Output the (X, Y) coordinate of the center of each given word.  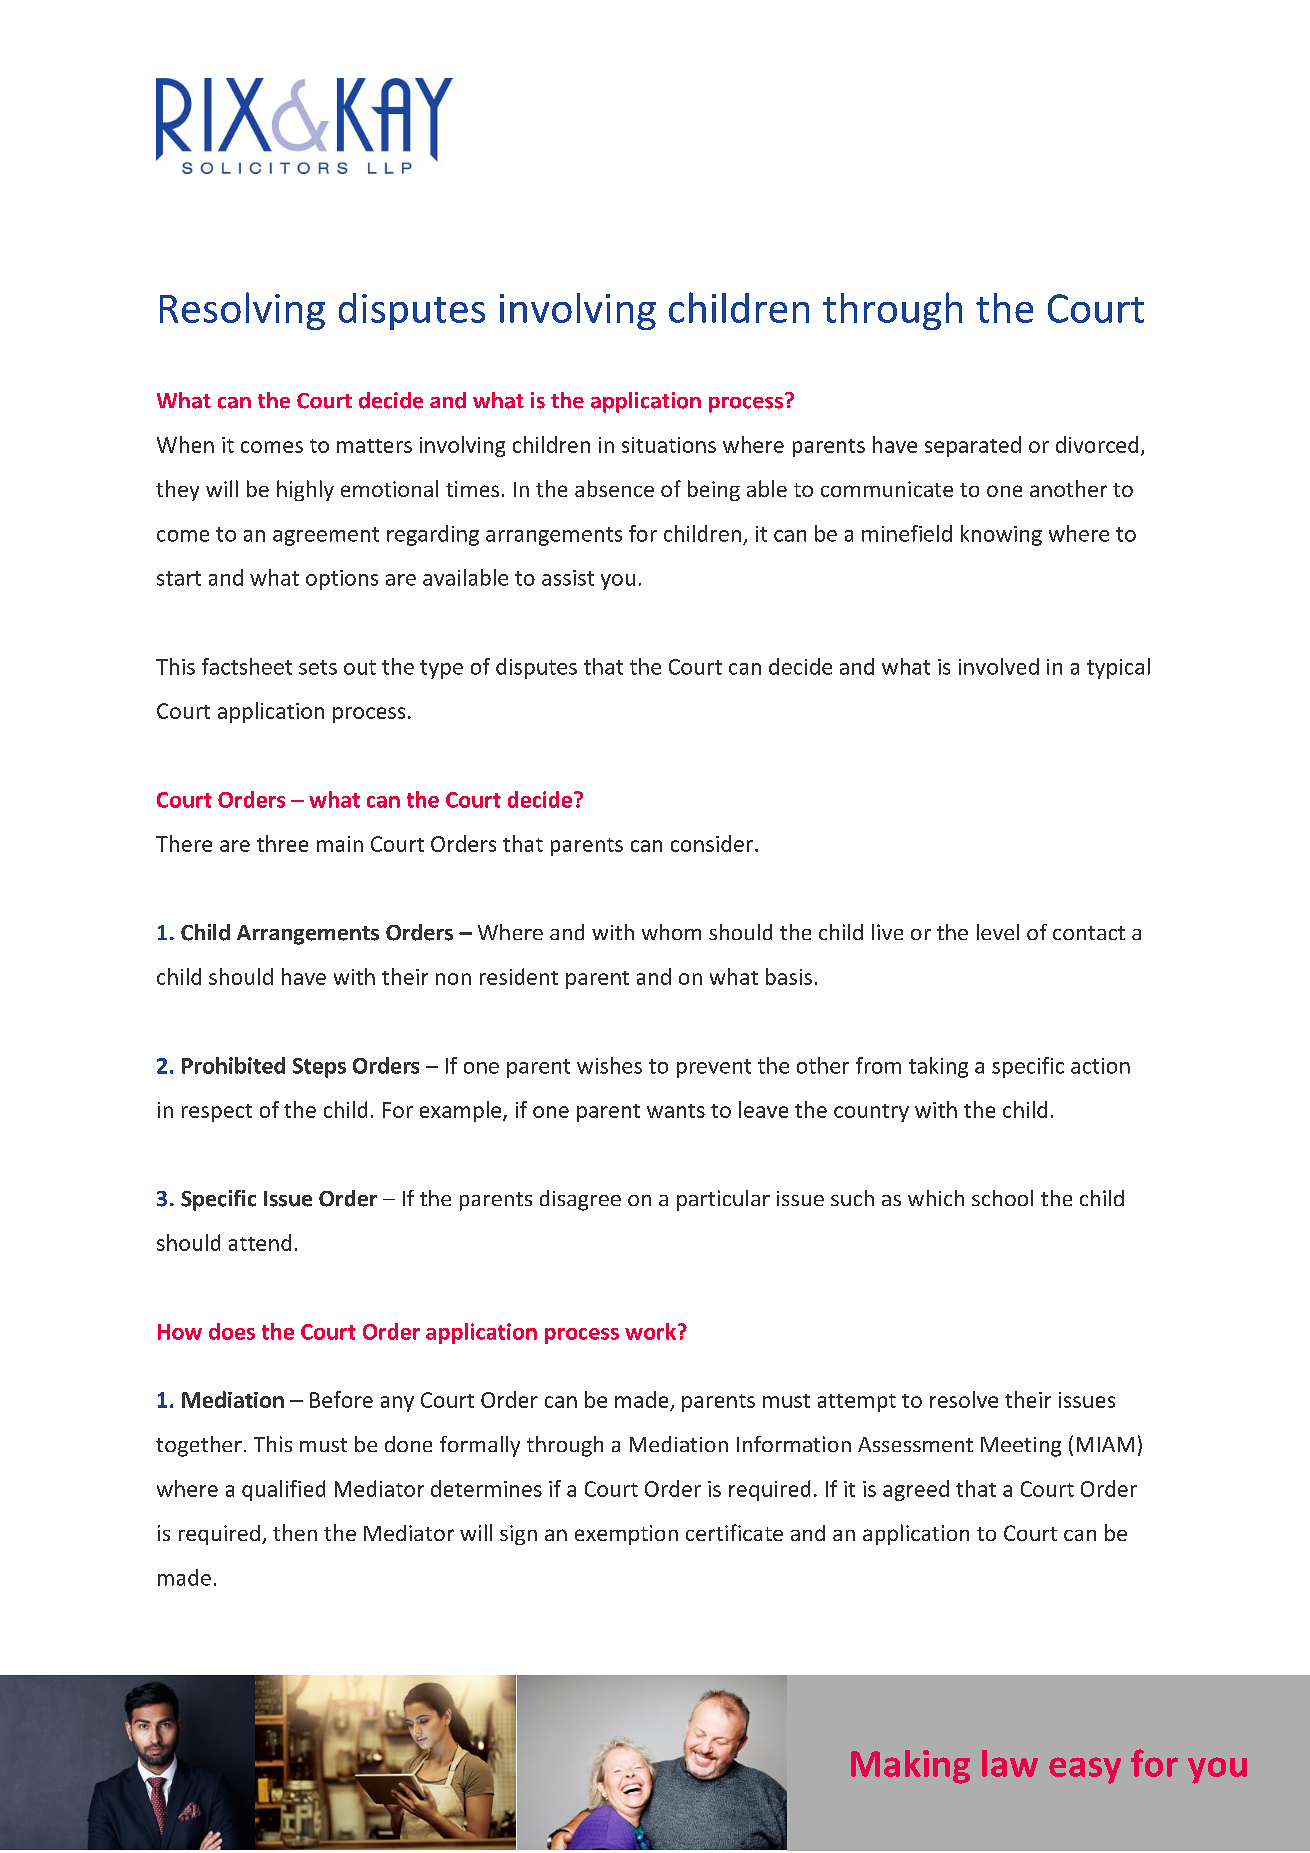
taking (938, 1067)
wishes (609, 1065)
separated (973, 446)
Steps (319, 1068)
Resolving (242, 311)
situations (669, 445)
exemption (626, 1535)
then (295, 1532)
